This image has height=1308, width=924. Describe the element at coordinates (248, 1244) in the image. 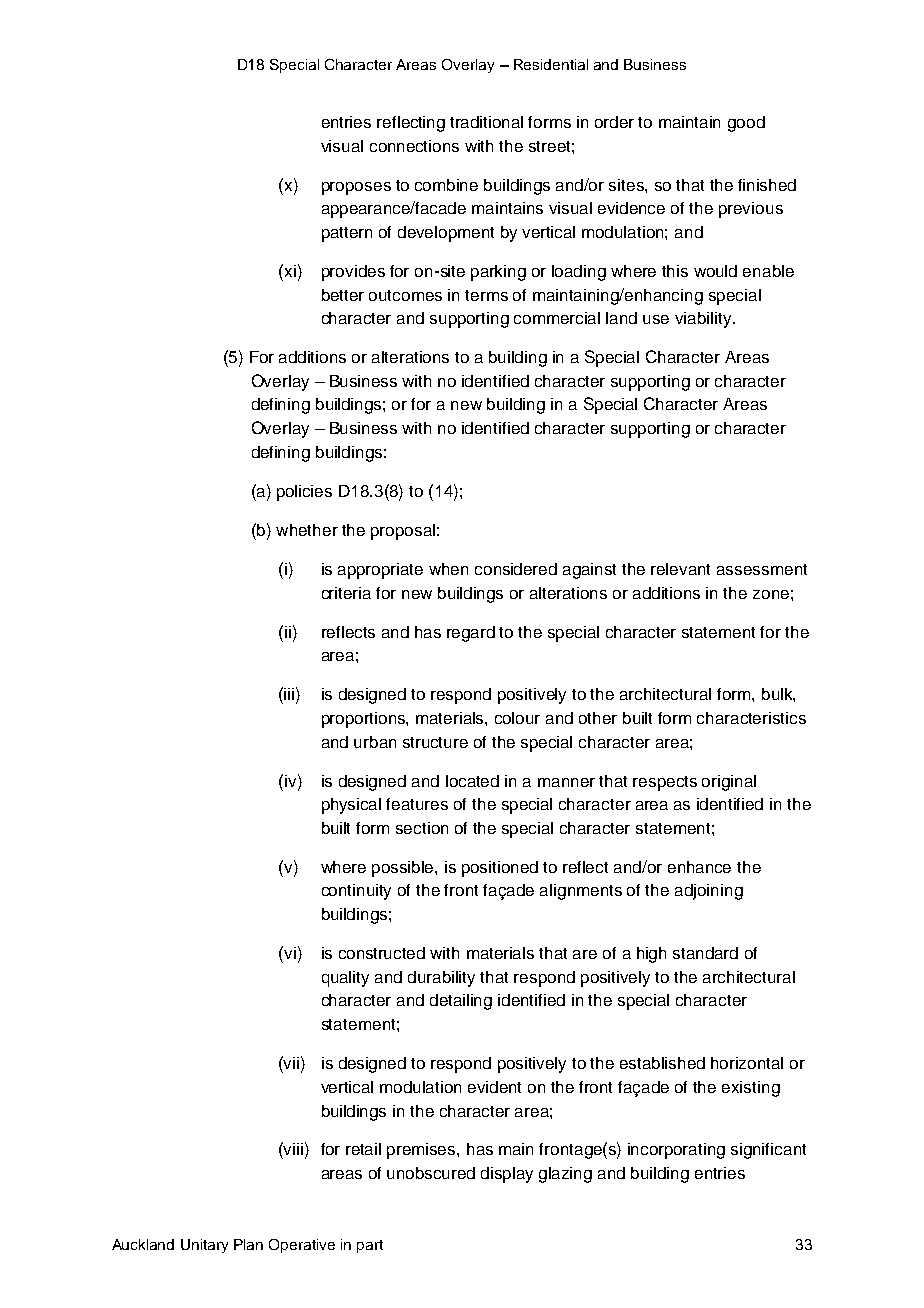

I see `Plan` at that location.
